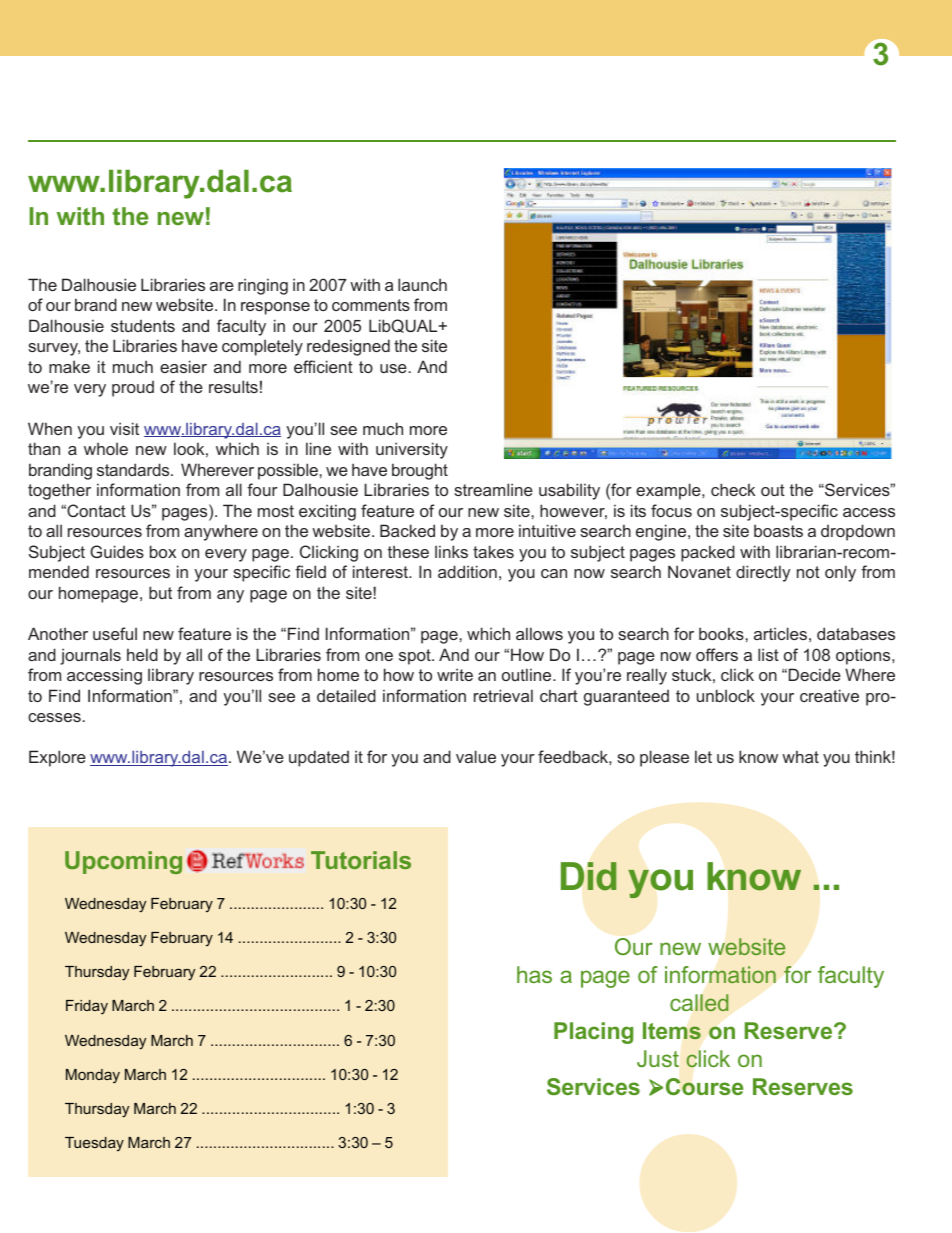 The width and height of the image is (952, 1233). I want to click on students, so click(143, 326).
